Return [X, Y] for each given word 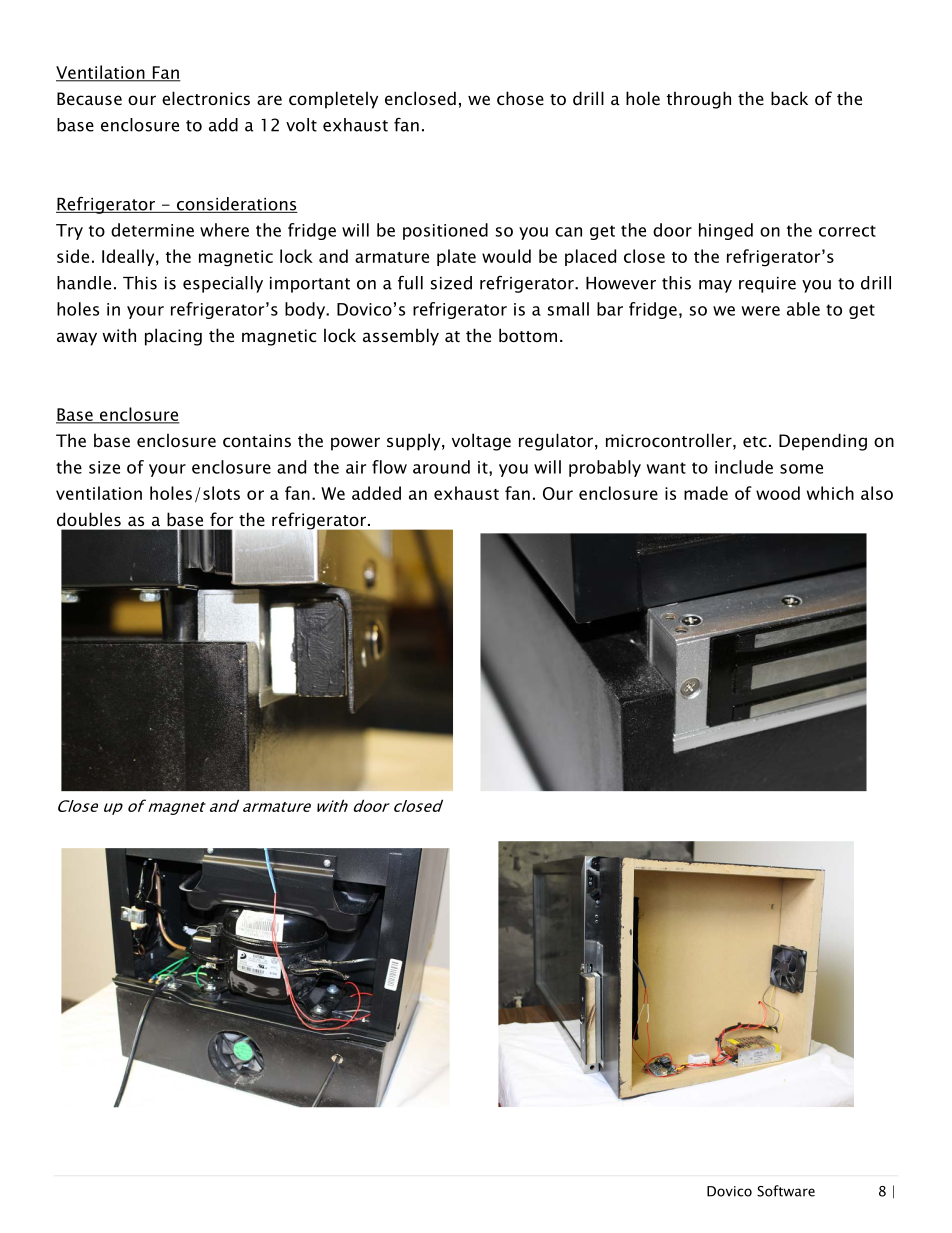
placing [173, 337]
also [877, 493]
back [789, 98]
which [830, 493]
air [356, 467]
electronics [206, 98]
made [706, 493]
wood [778, 493]
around [441, 467]
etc [755, 441]
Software [786, 1191]
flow [389, 467]
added [376, 493]
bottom [528, 335]
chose [520, 98]
